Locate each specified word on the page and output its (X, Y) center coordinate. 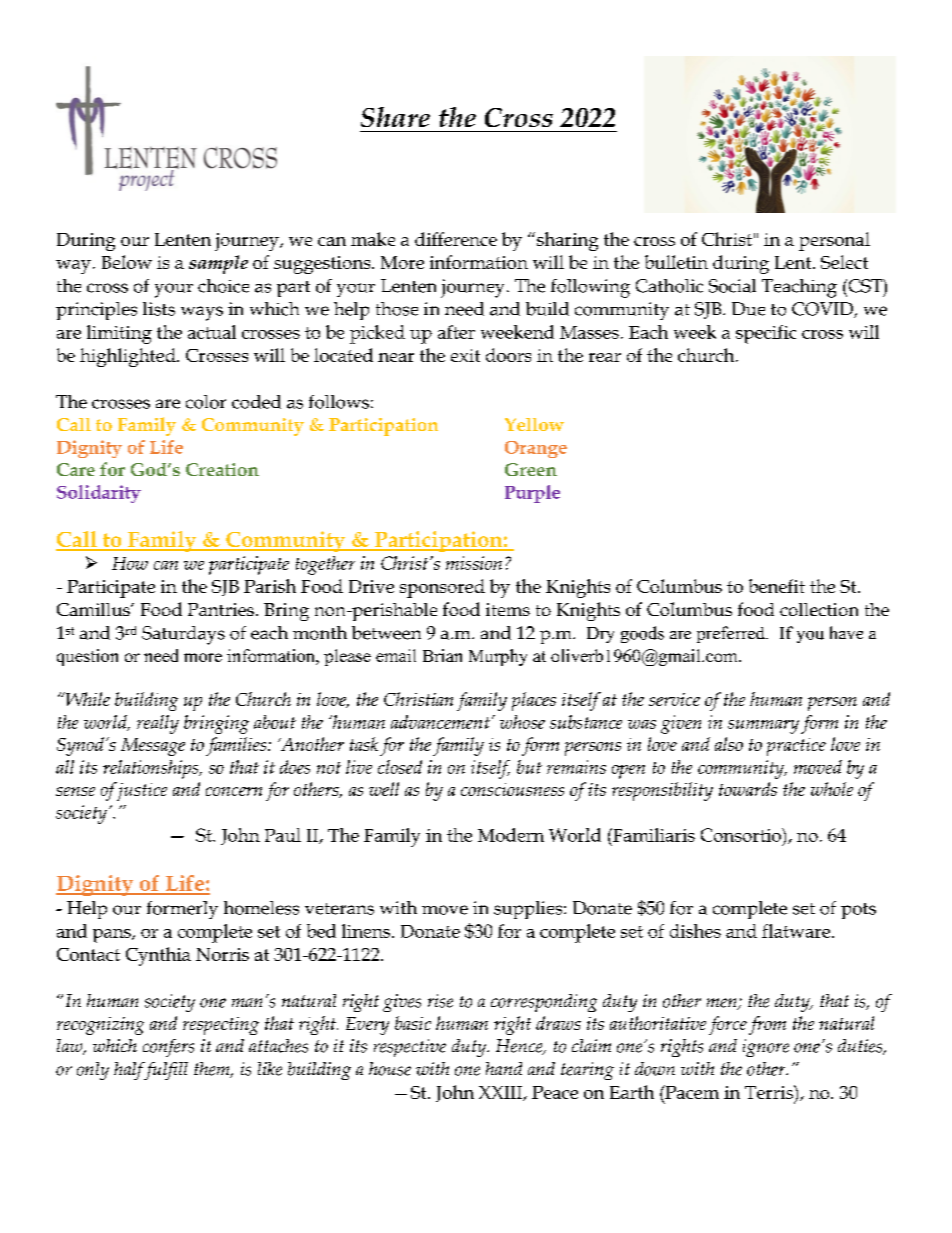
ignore (766, 1048)
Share (395, 117)
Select (844, 262)
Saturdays (183, 635)
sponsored (442, 588)
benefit (777, 586)
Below (127, 262)
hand (504, 1068)
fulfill (165, 1071)
